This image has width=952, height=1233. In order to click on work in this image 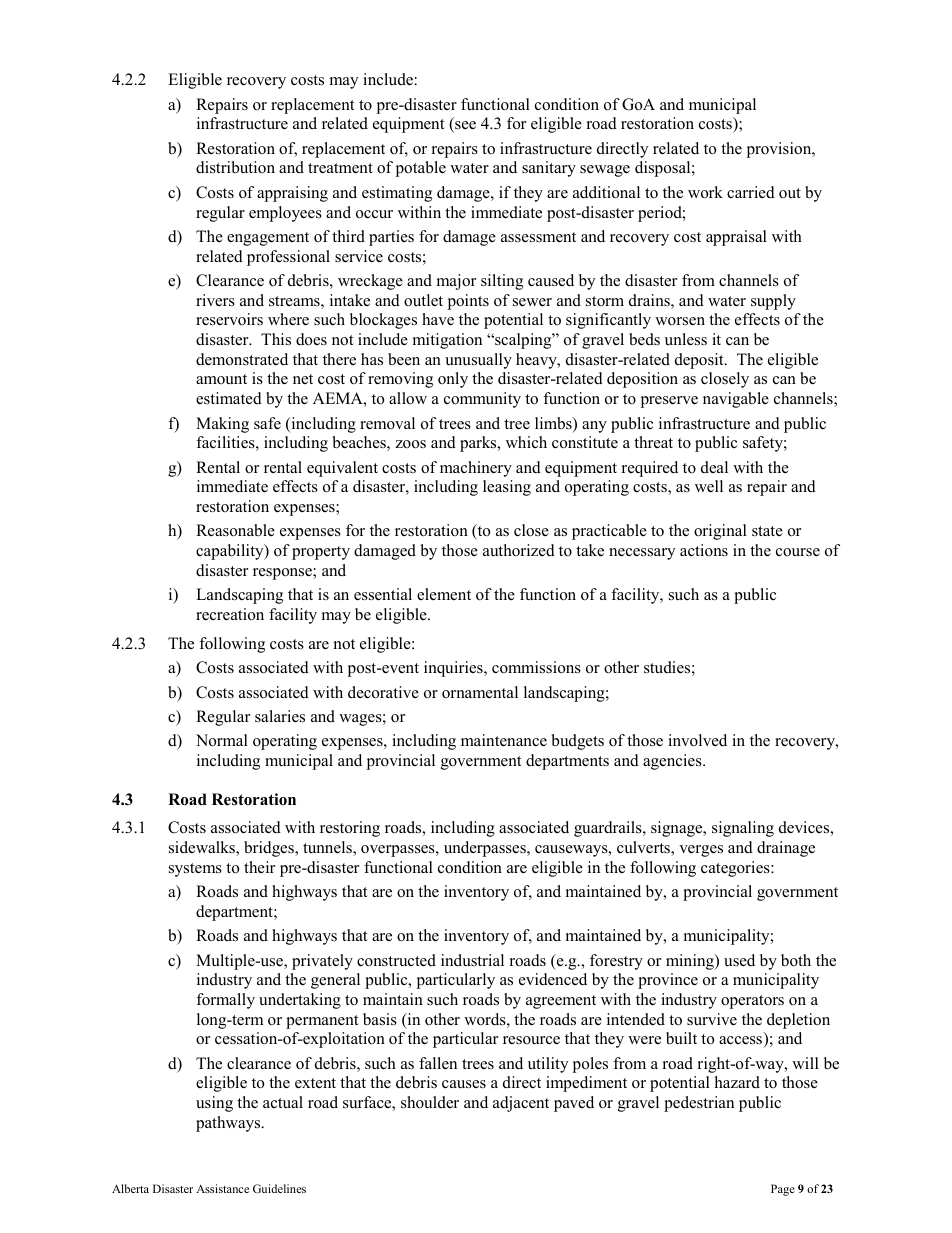, I will do `click(705, 192)`.
